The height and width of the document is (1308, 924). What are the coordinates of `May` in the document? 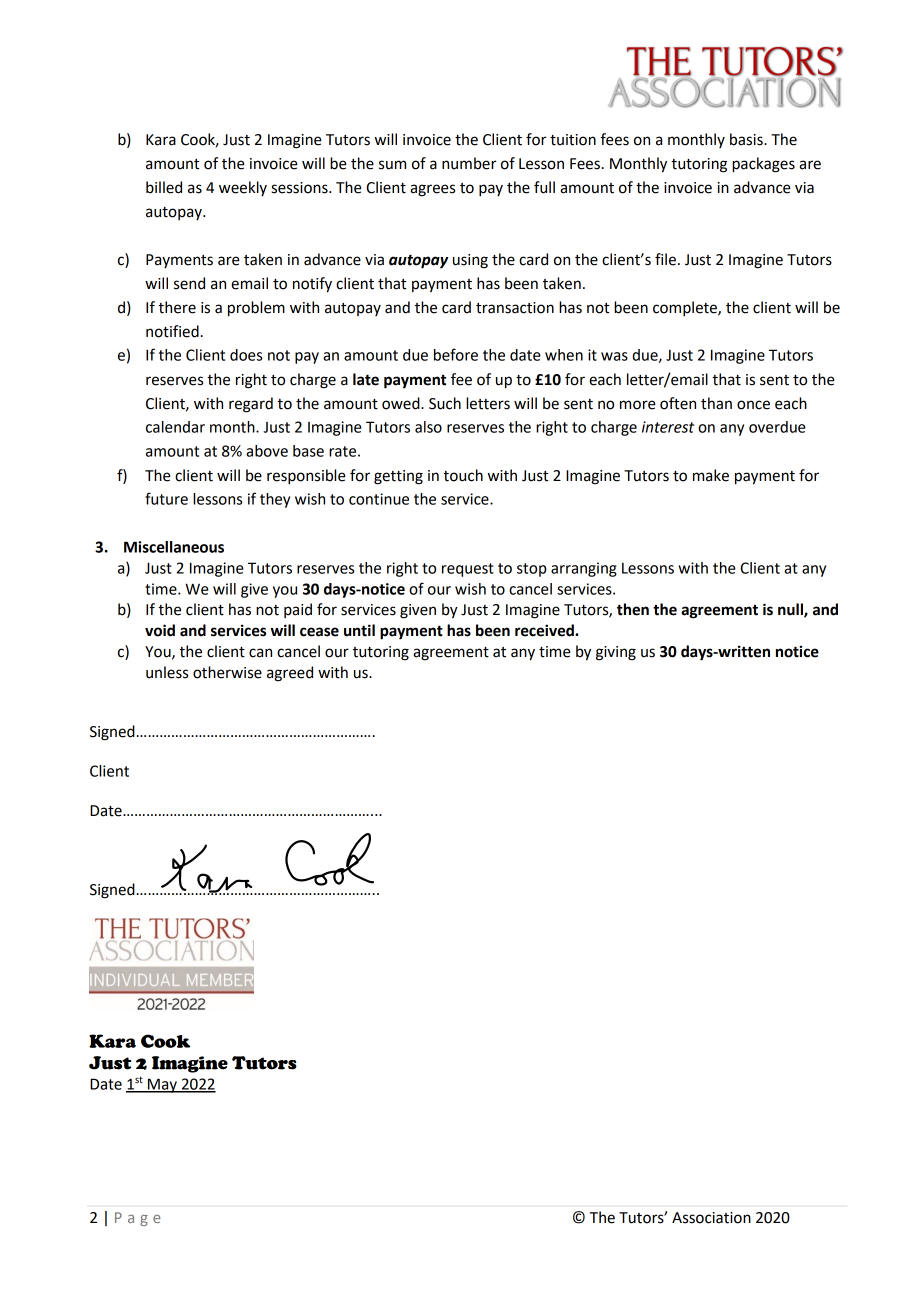 It's located at (162, 1085).
